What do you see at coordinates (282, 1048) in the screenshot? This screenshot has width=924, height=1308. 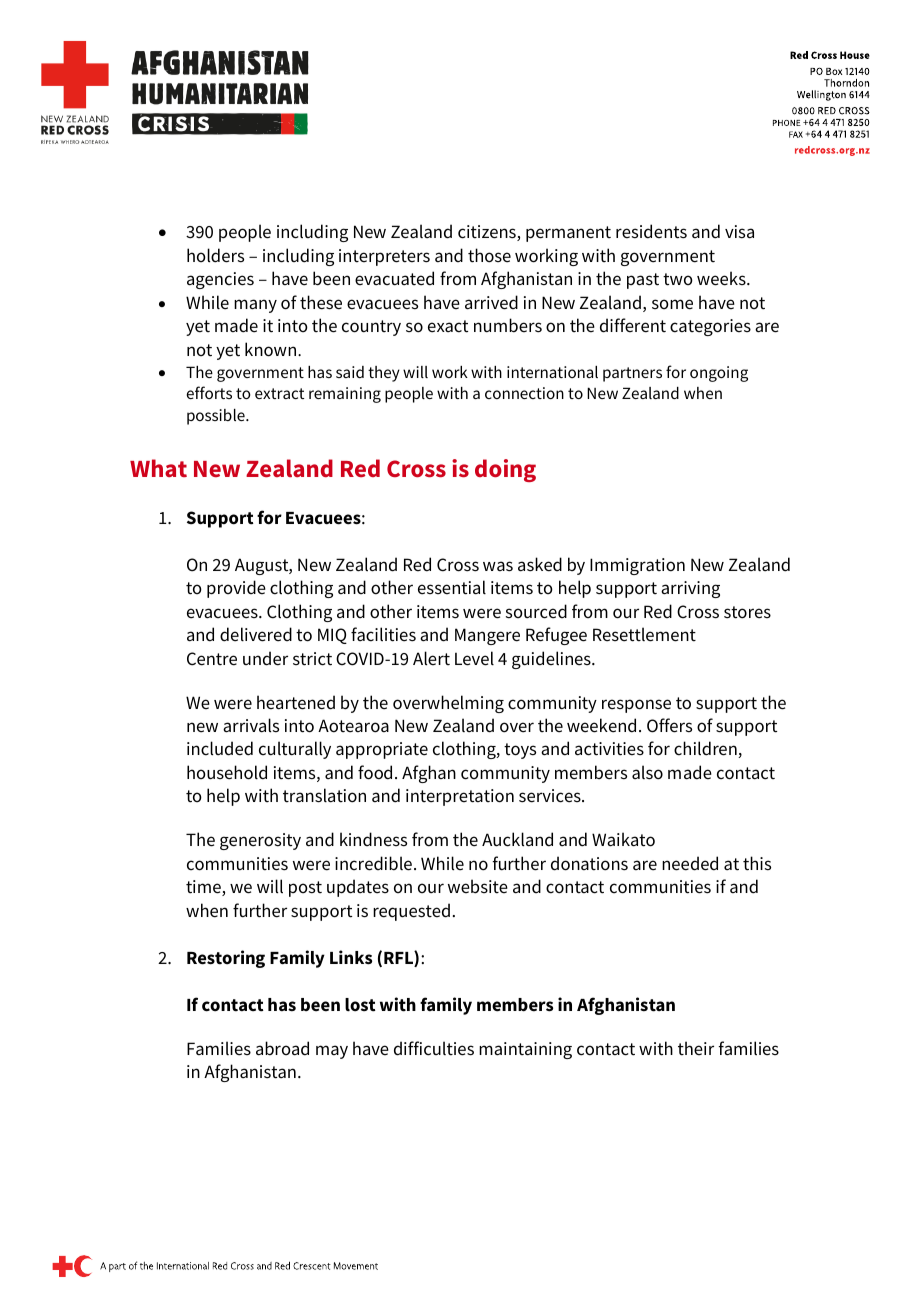 I see `abroad` at bounding box center [282, 1048].
